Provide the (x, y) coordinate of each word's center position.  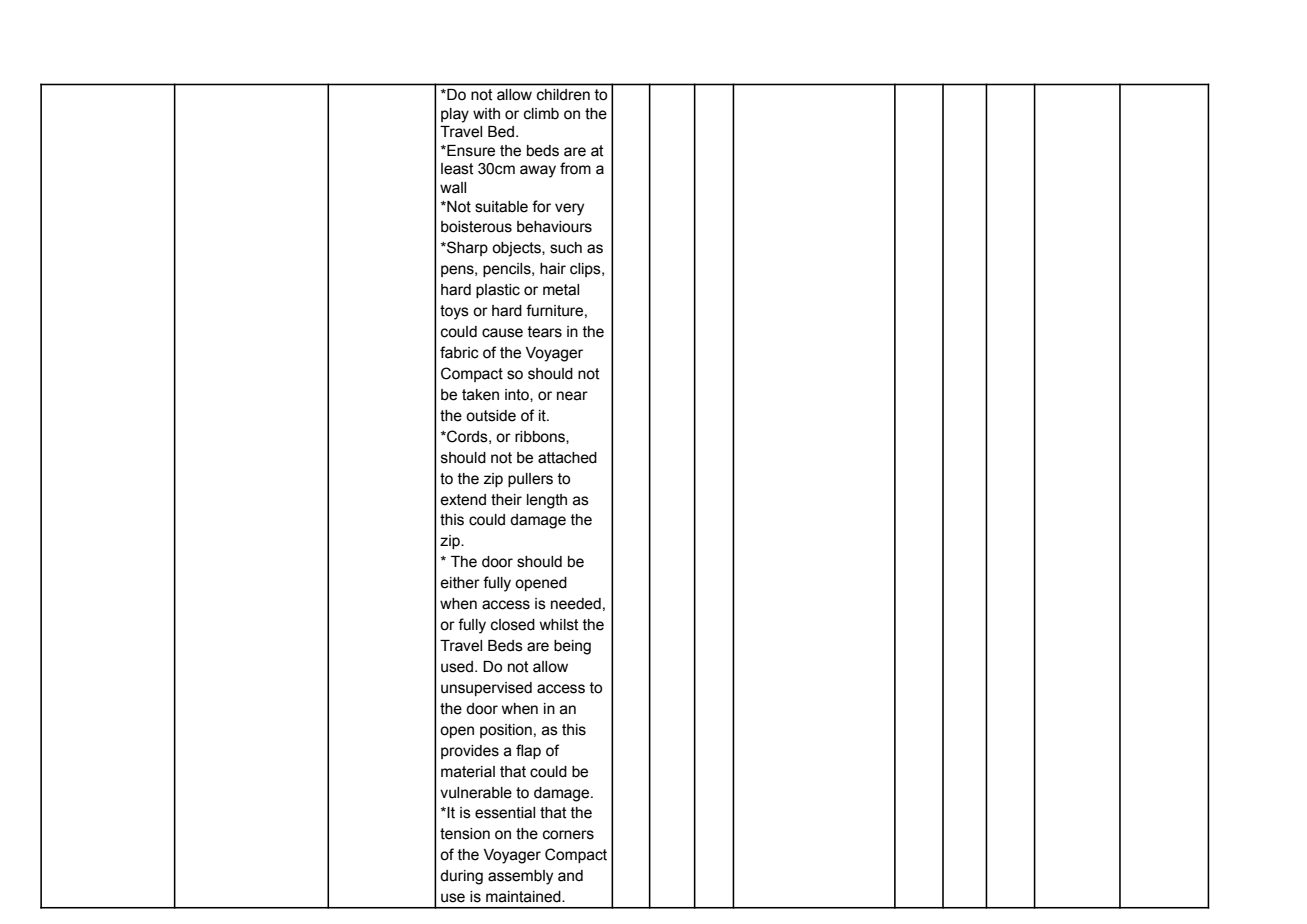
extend (463, 500)
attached (567, 458)
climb (541, 114)
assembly (520, 877)
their (506, 500)
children (563, 94)
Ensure (470, 151)
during (461, 877)
